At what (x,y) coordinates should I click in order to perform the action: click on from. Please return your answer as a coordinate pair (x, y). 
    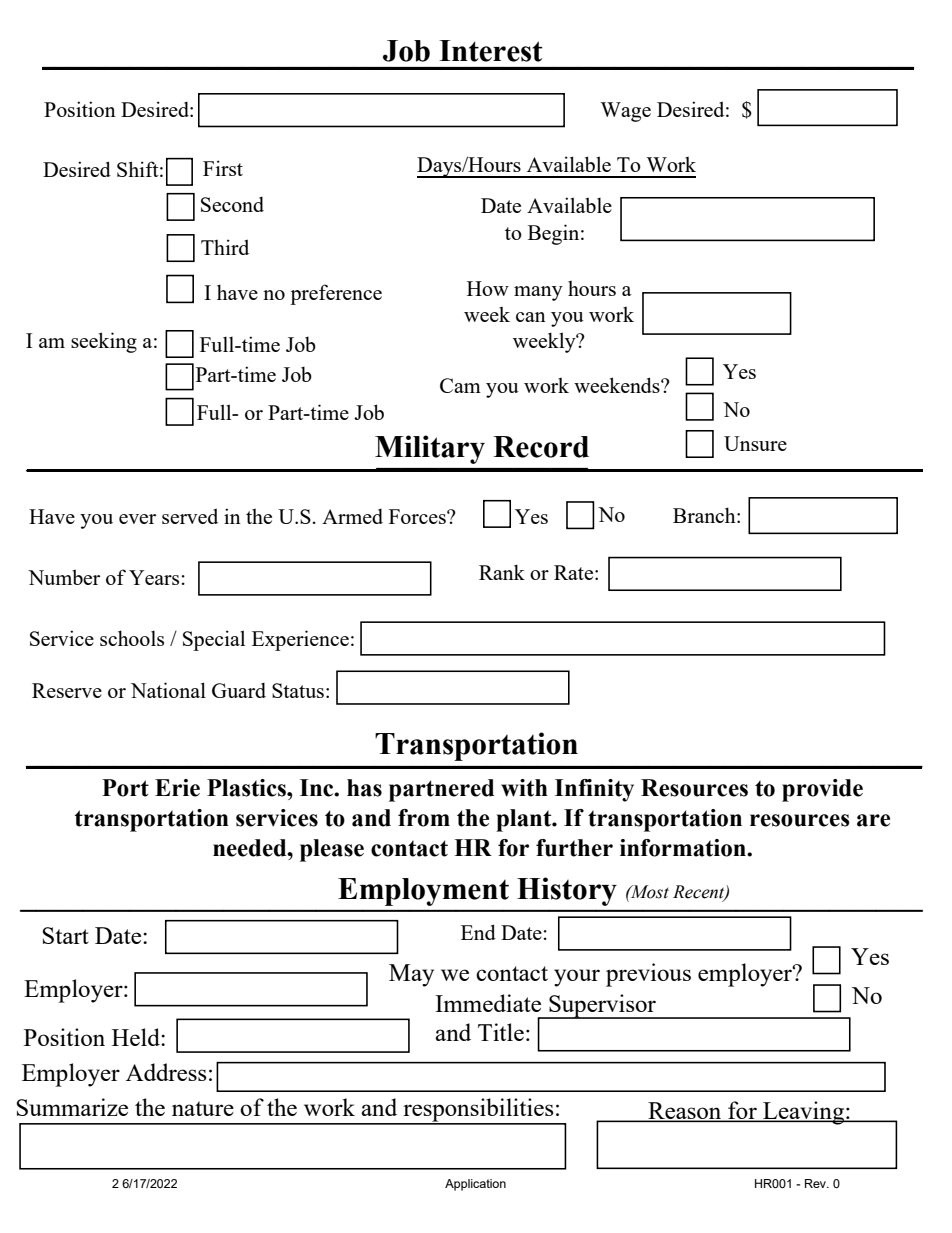
    Looking at the image, I should click on (424, 818).
